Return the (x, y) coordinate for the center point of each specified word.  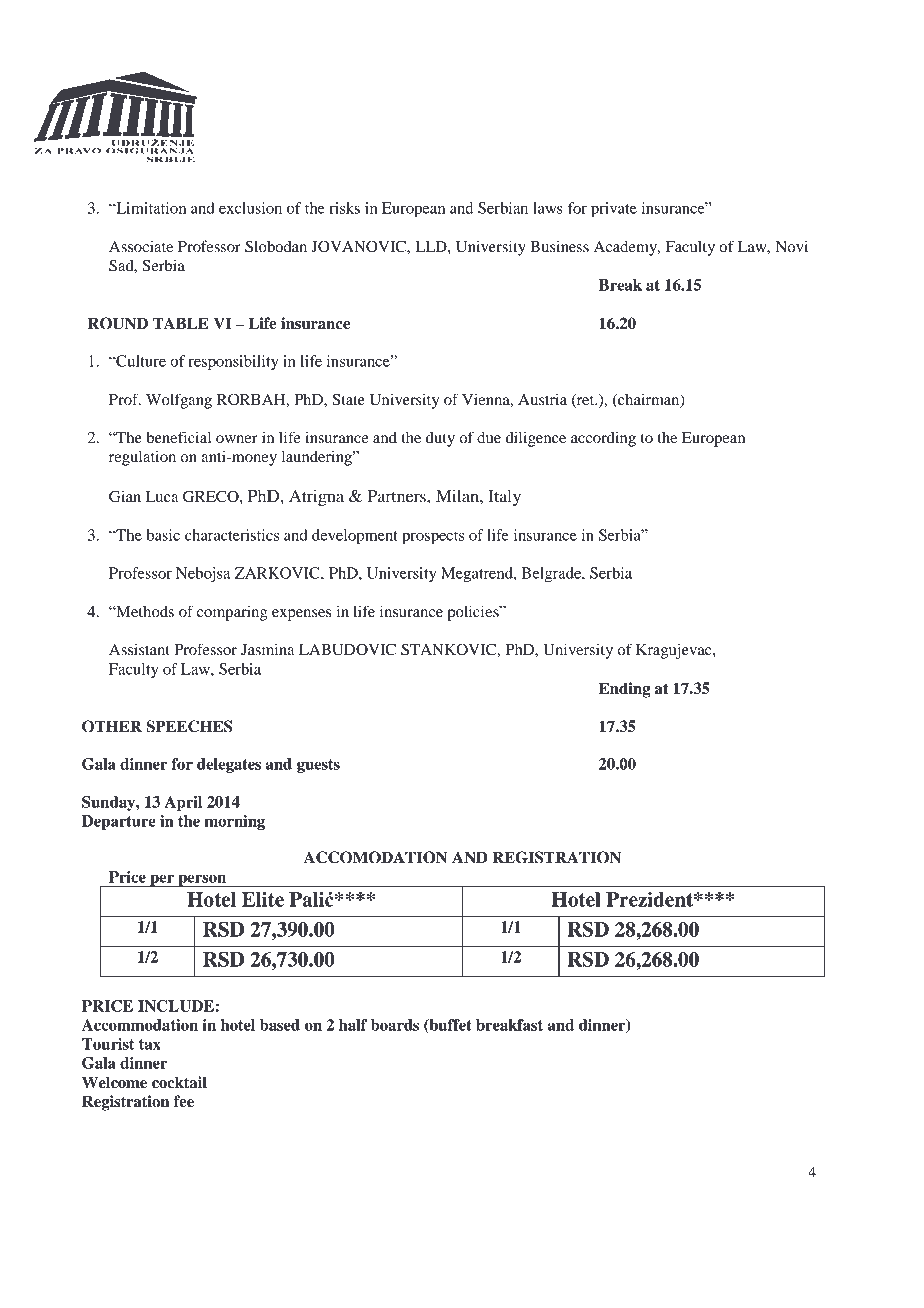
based (280, 1025)
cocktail (179, 1082)
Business (559, 246)
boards (395, 1025)
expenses (301, 615)
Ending (624, 690)
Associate (141, 246)
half (353, 1025)
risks (344, 208)
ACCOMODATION (375, 857)
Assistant (139, 649)
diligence (536, 439)
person (202, 880)
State (348, 399)
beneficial (179, 437)
